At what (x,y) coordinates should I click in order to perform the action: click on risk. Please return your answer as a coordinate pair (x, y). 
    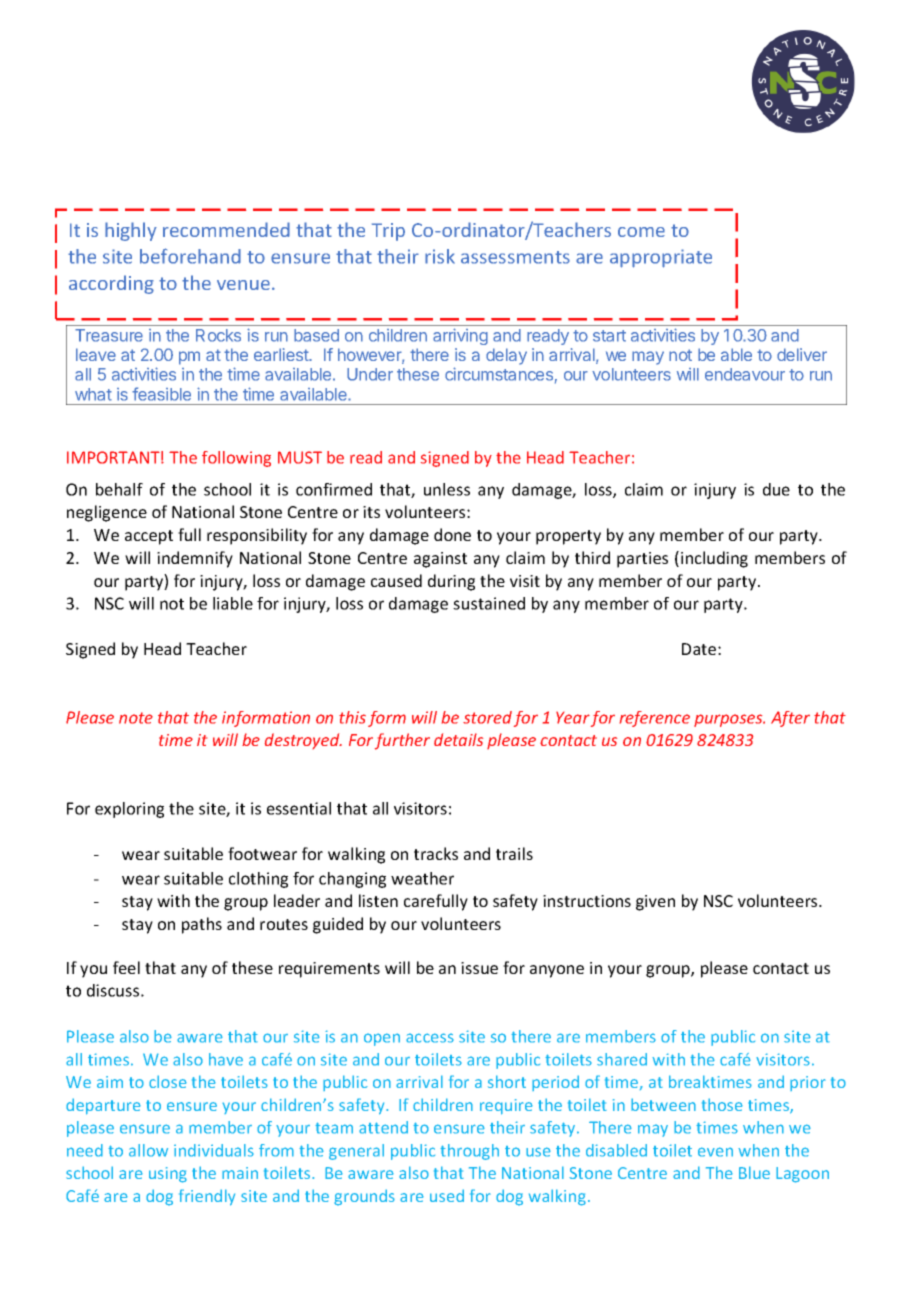
    Looking at the image, I should click on (440, 256).
